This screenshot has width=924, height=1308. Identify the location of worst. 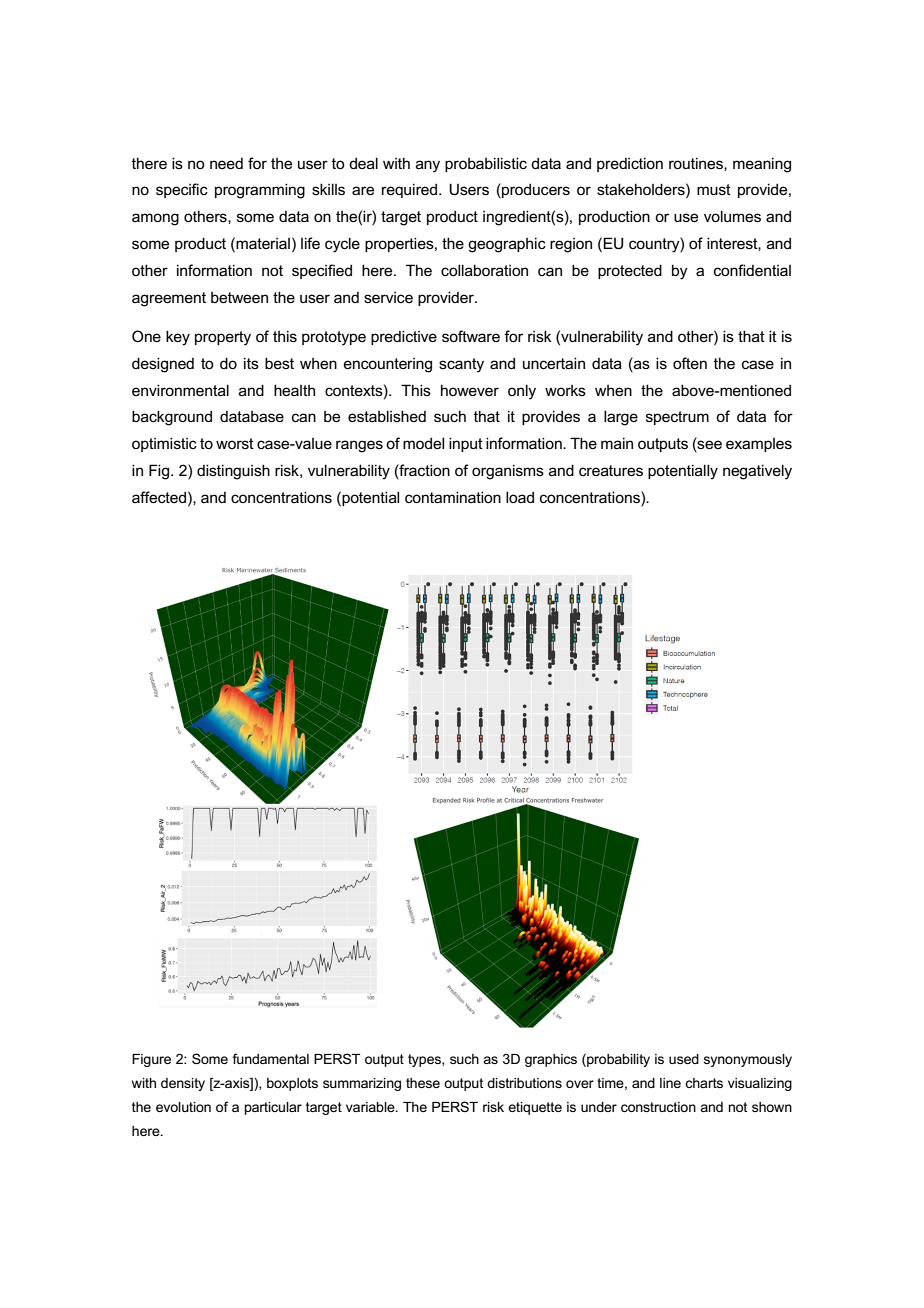
(235, 443).
